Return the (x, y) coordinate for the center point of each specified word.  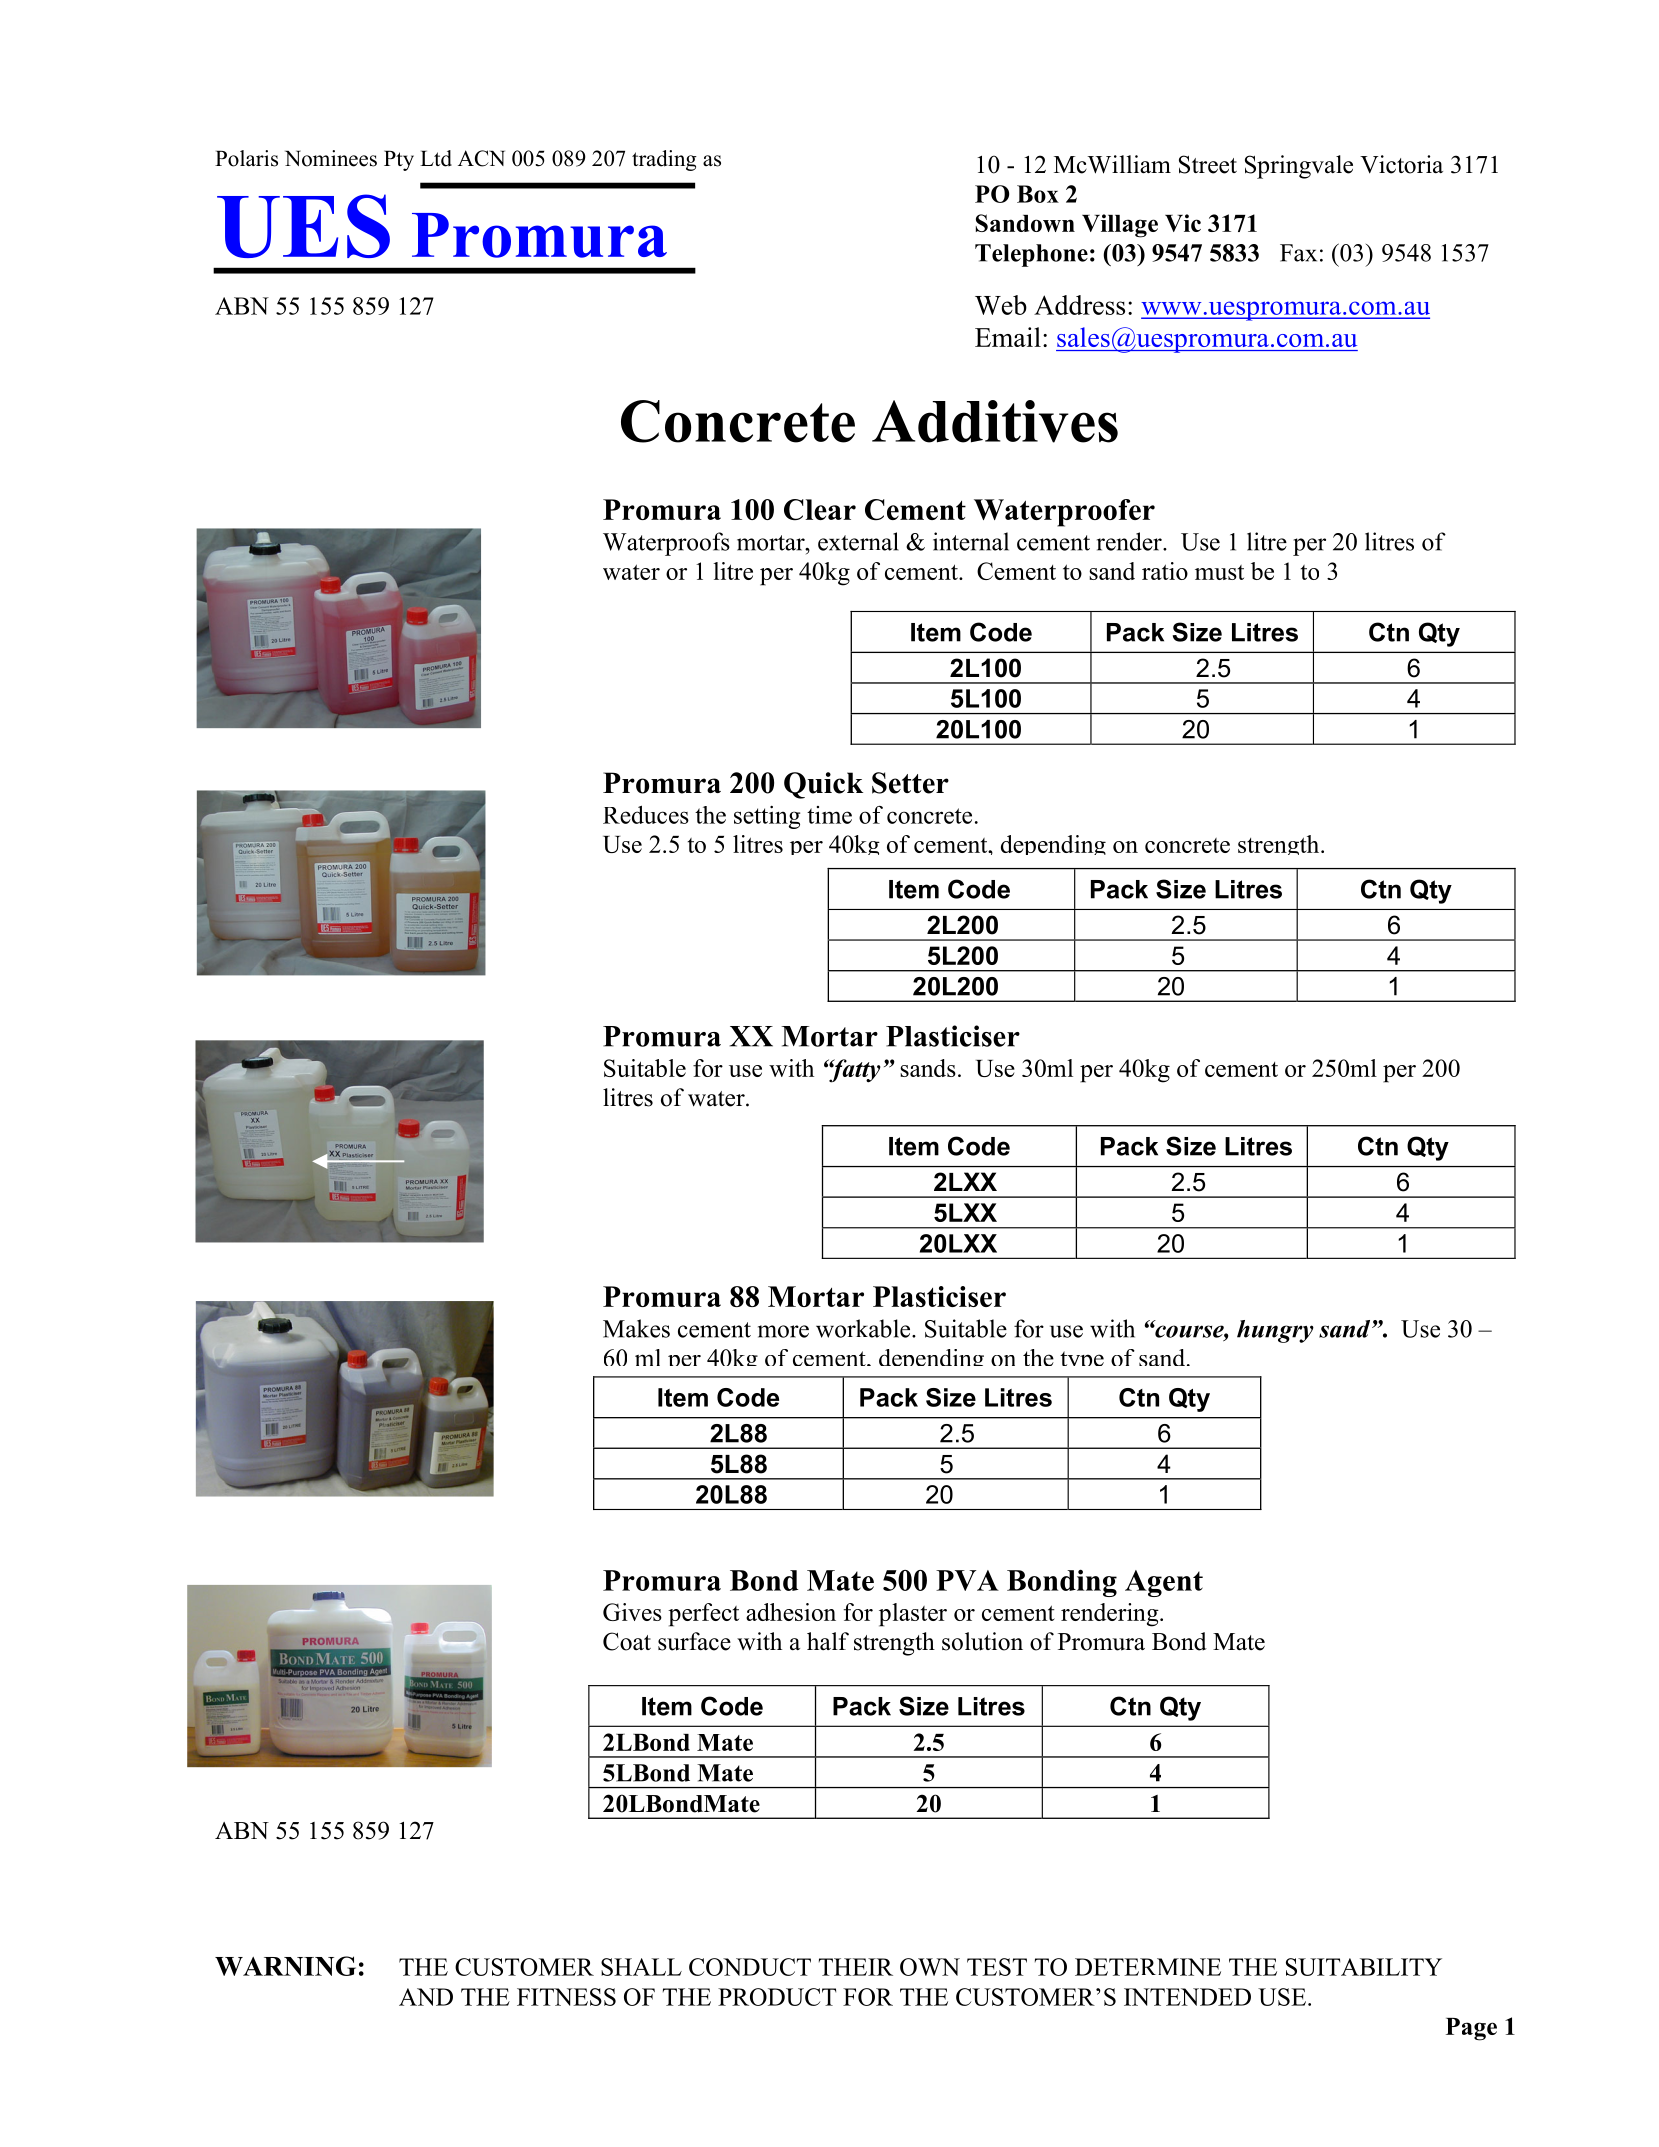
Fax (1298, 253)
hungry (1275, 1331)
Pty (399, 160)
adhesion (791, 1612)
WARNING (285, 1966)
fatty (854, 1071)
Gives (632, 1612)
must (1219, 572)
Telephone (1031, 255)
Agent (1164, 1583)
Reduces (646, 814)
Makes (636, 1328)
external (858, 541)
